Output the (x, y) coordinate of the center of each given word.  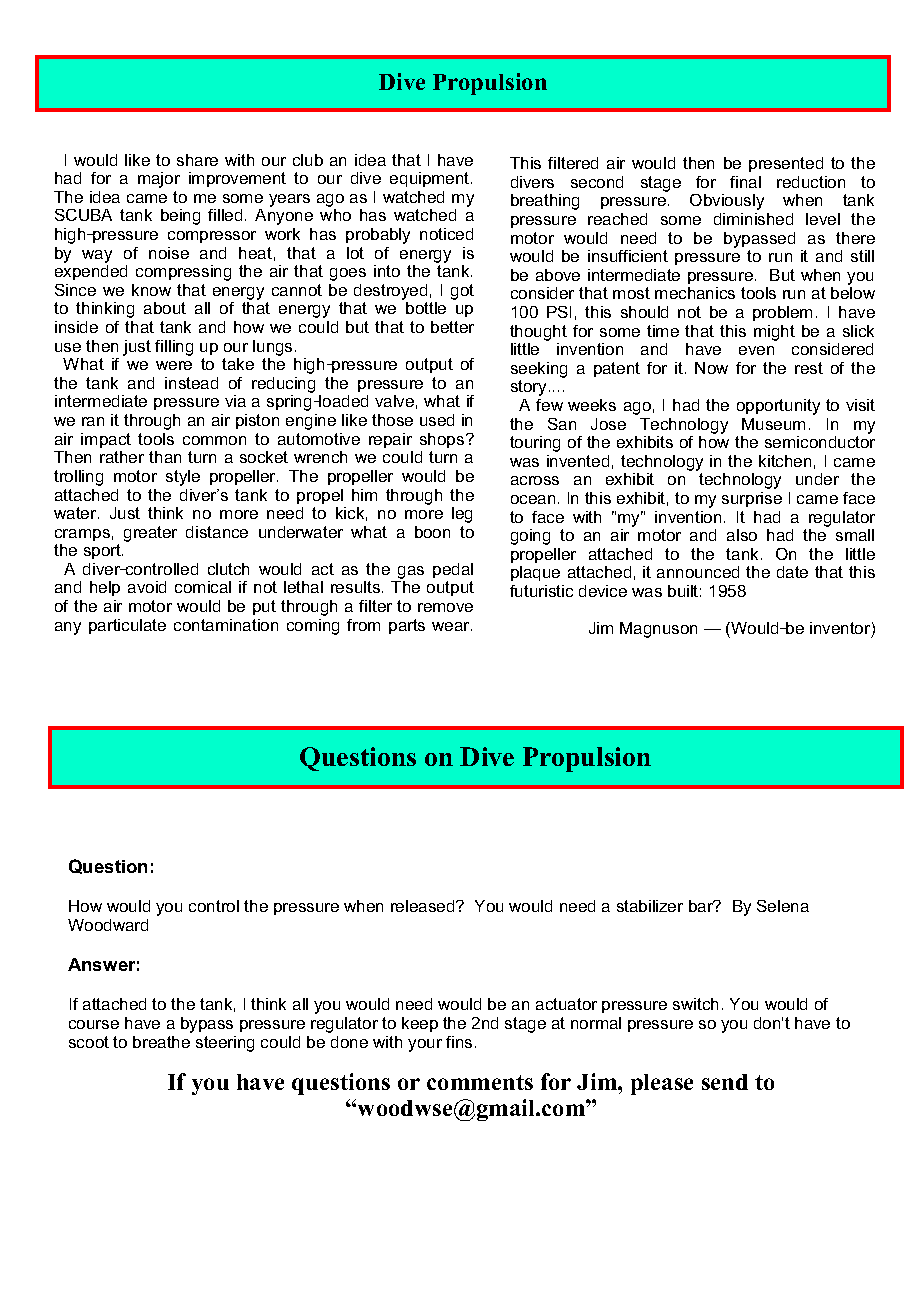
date (792, 572)
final (745, 182)
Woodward (108, 925)
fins (459, 1042)
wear (452, 626)
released (424, 906)
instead (191, 383)
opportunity (778, 407)
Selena (783, 906)
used (437, 420)
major (159, 180)
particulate (127, 626)
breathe (161, 1042)
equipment (431, 179)
